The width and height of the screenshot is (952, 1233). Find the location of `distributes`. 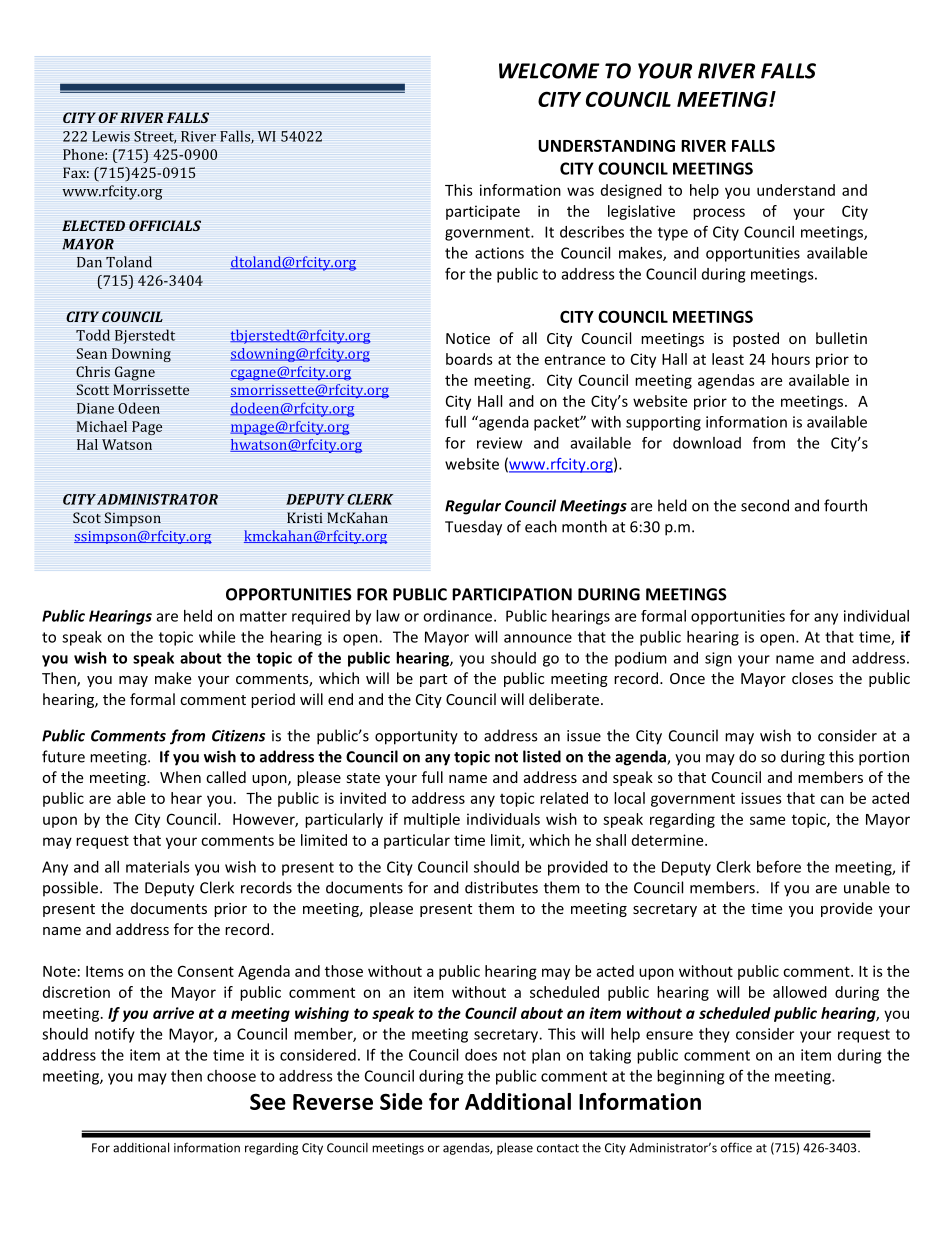

distributes is located at coordinates (501, 887).
